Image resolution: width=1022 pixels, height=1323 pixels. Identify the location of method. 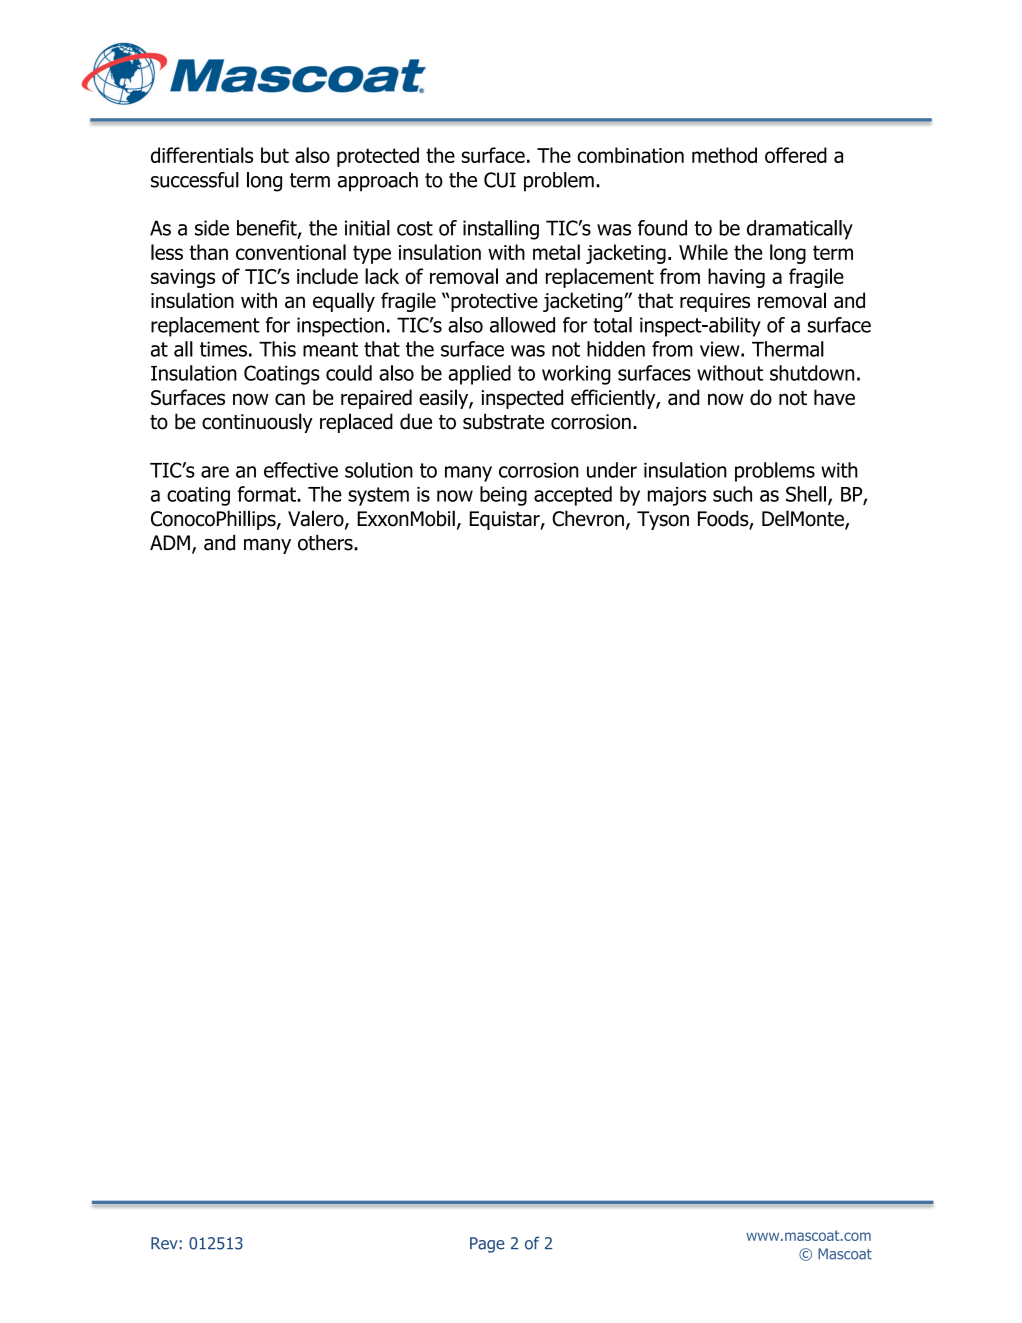
(724, 155).
